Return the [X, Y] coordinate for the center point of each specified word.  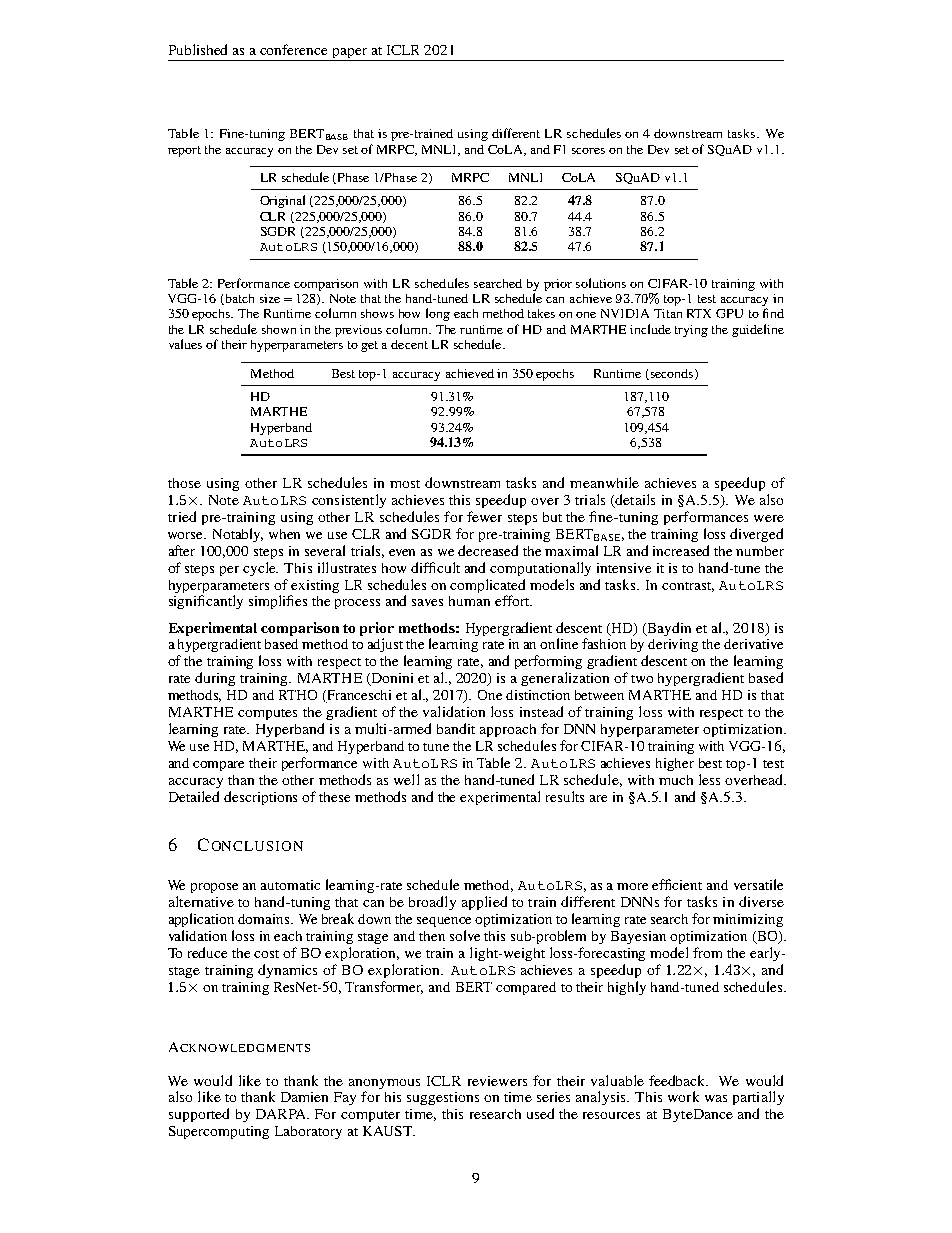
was [716, 1098]
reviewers [497, 1081]
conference [293, 49]
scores [588, 151]
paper [349, 54]
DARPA [282, 1114]
